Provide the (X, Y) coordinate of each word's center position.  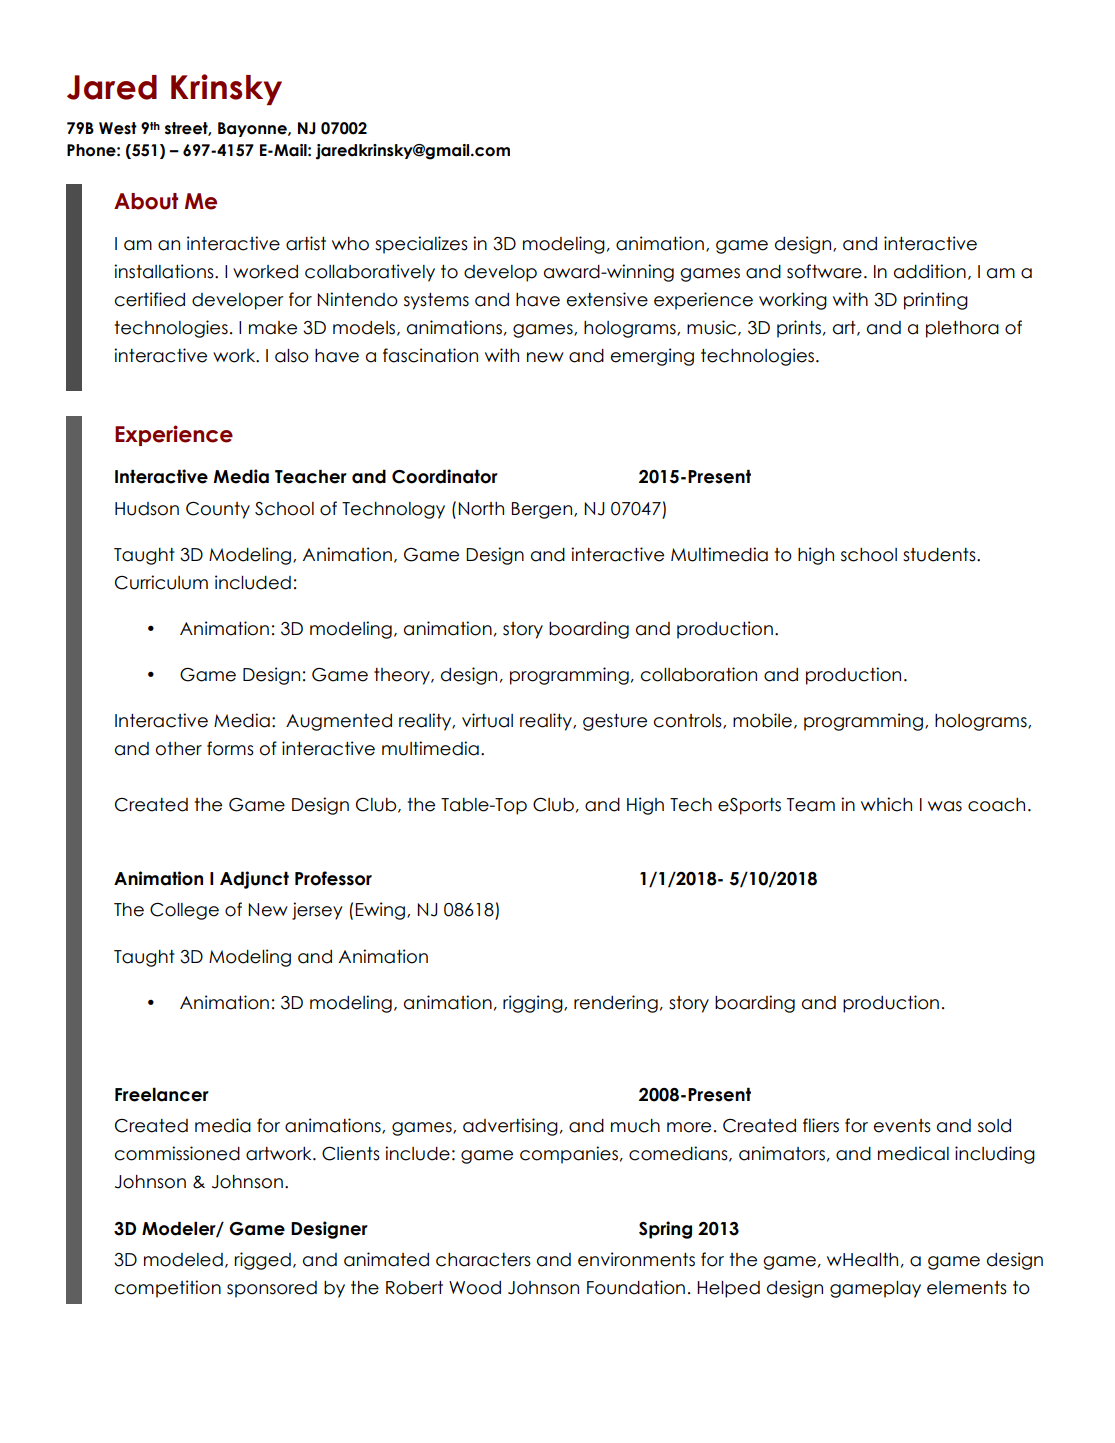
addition (930, 271)
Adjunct (254, 880)
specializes (421, 245)
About (146, 201)
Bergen (543, 510)
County (218, 510)
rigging (534, 1004)
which (886, 804)
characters (483, 1260)
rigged (262, 1261)
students (940, 555)
